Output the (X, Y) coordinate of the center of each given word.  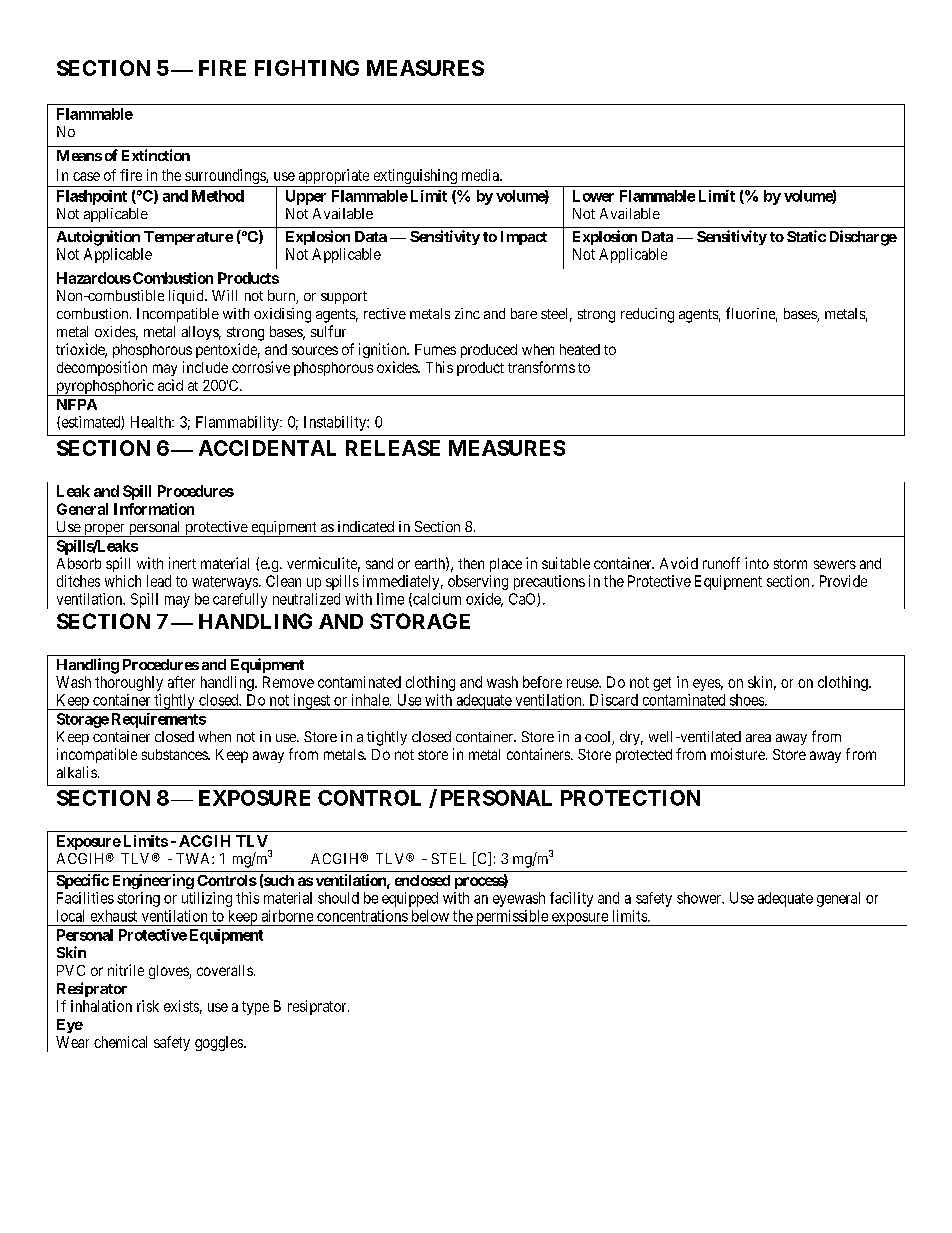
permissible (512, 918)
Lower (593, 196)
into (757, 563)
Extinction (156, 155)
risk (148, 1006)
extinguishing (415, 178)
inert (182, 563)
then (471, 563)
